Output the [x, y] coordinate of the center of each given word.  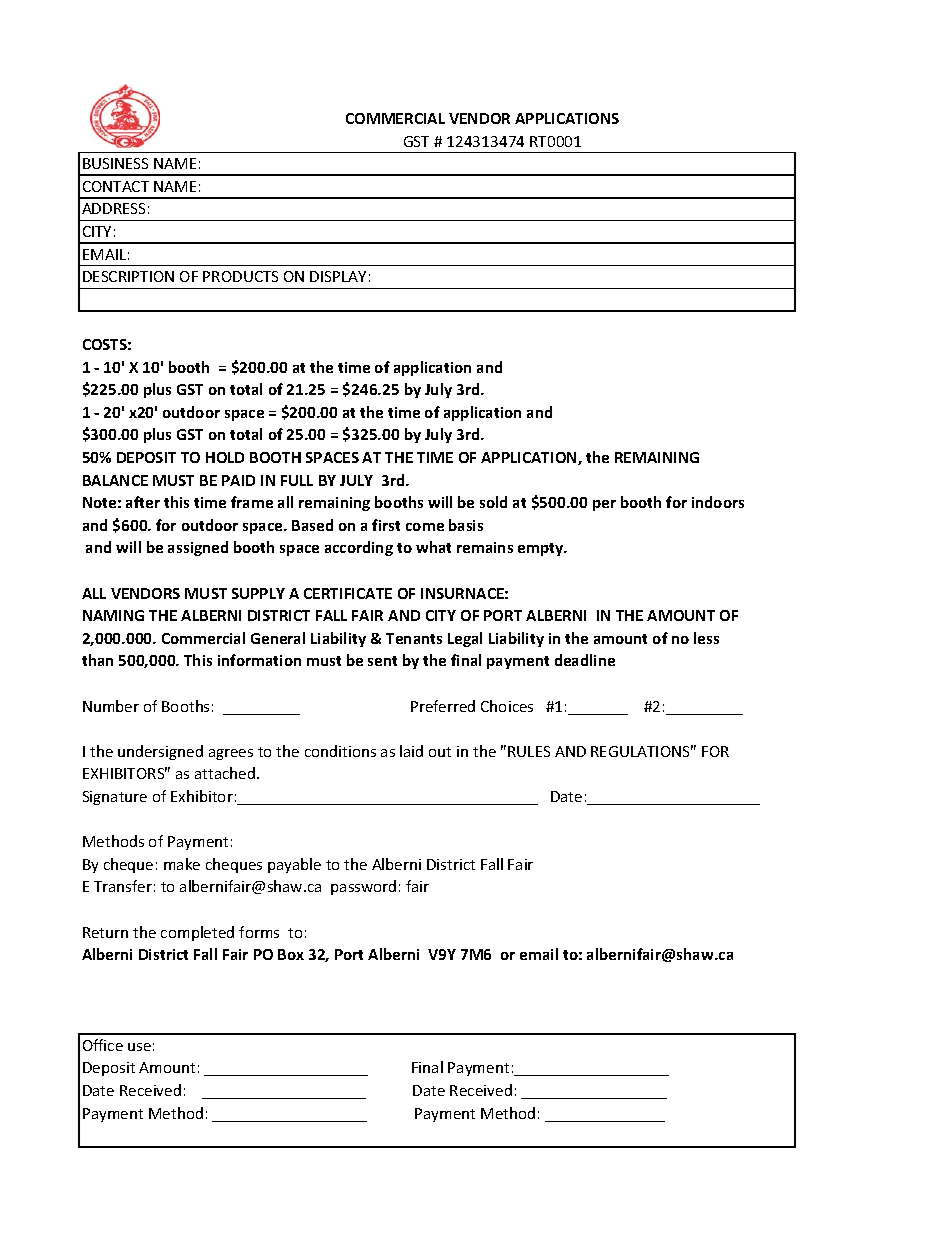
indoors [718, 502]
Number [111, 706]
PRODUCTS [240, 276]
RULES [529, 751]
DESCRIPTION [128, 276]
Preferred [443, 706]
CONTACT [116, 186]
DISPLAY [338, 276]
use [139, 1047]
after [143, 502]
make [182, 864]
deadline [585, 660]
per [604, 505]
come [425, 527]
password [363, 887]
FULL [297, 480]
